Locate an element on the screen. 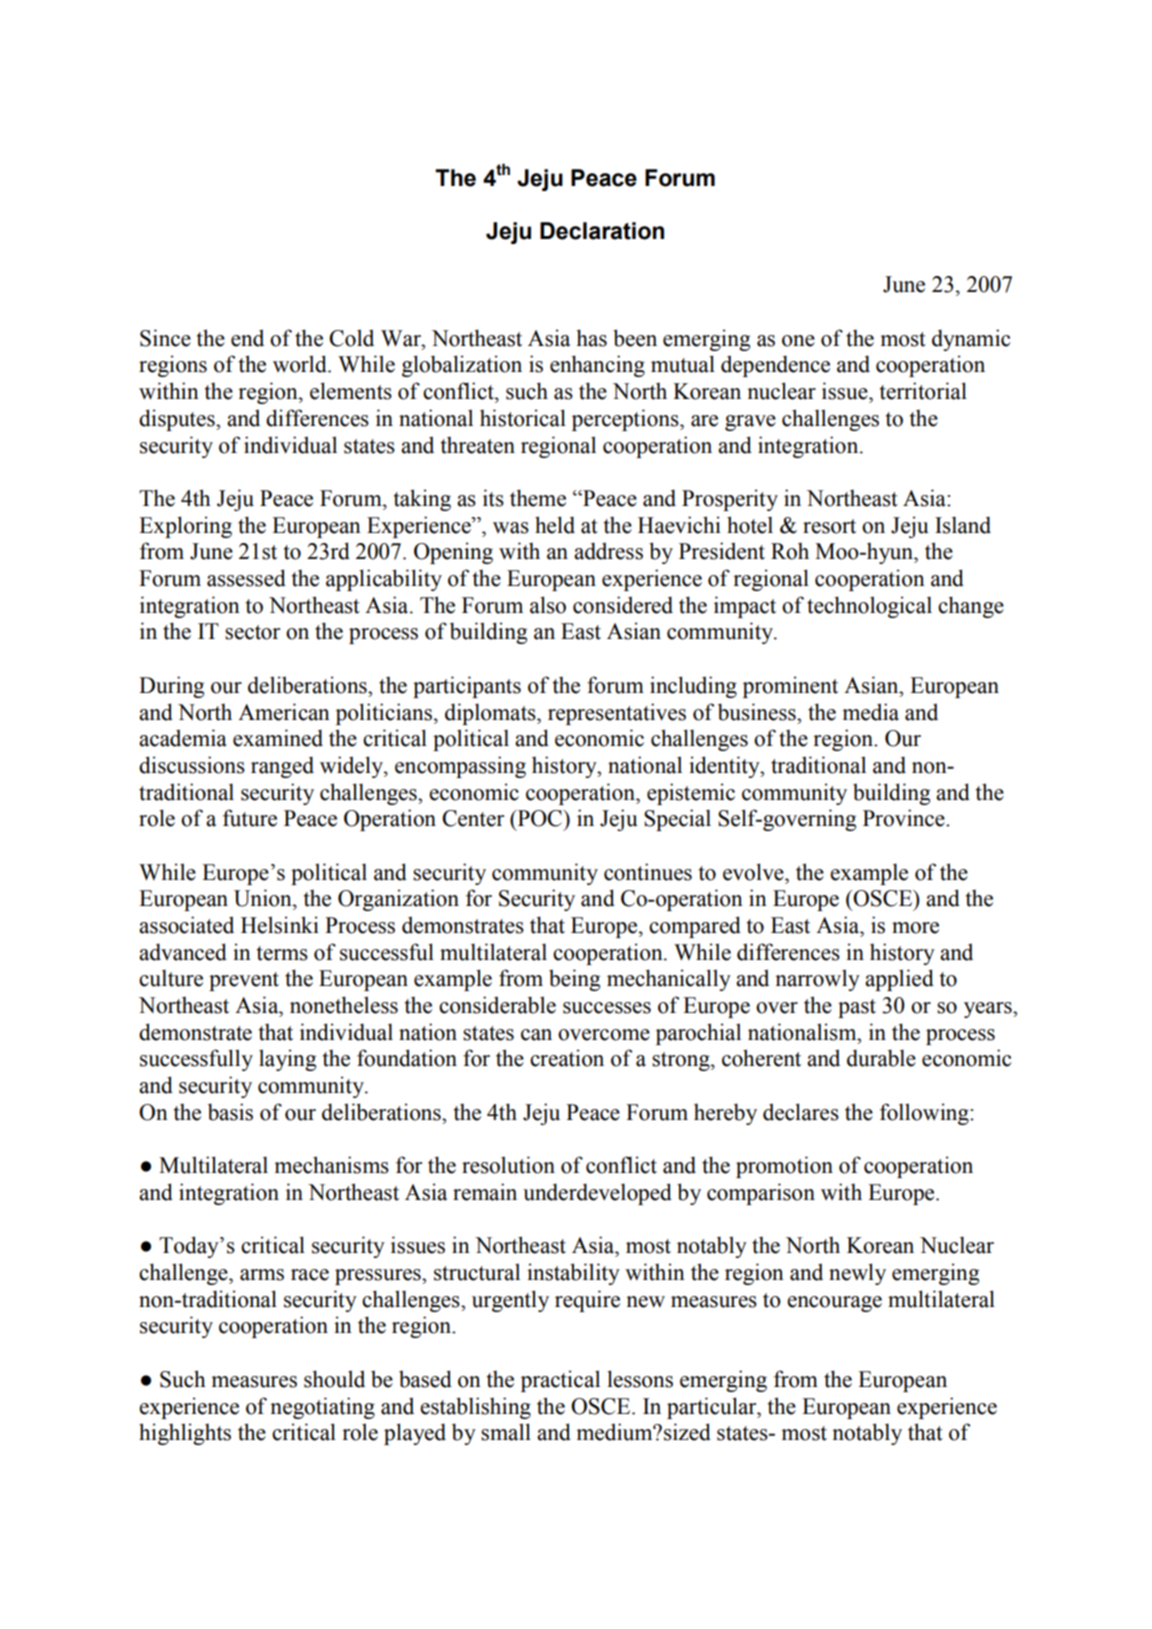 This screenshot has height=1629, width=1152. Cold is located at coordinates (351, 338).
